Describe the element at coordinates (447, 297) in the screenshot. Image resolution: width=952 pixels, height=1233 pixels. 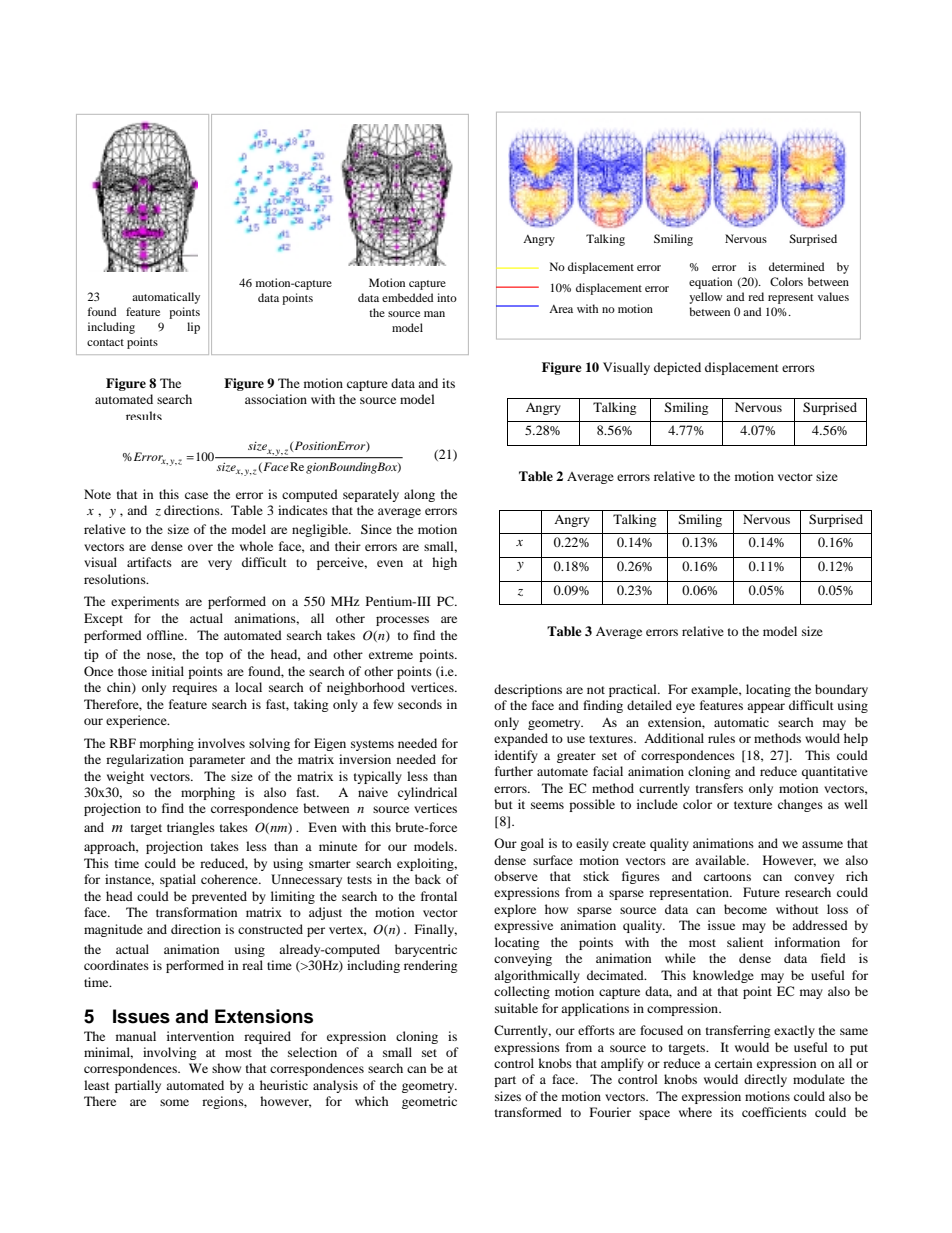
I see `into` at that location.
